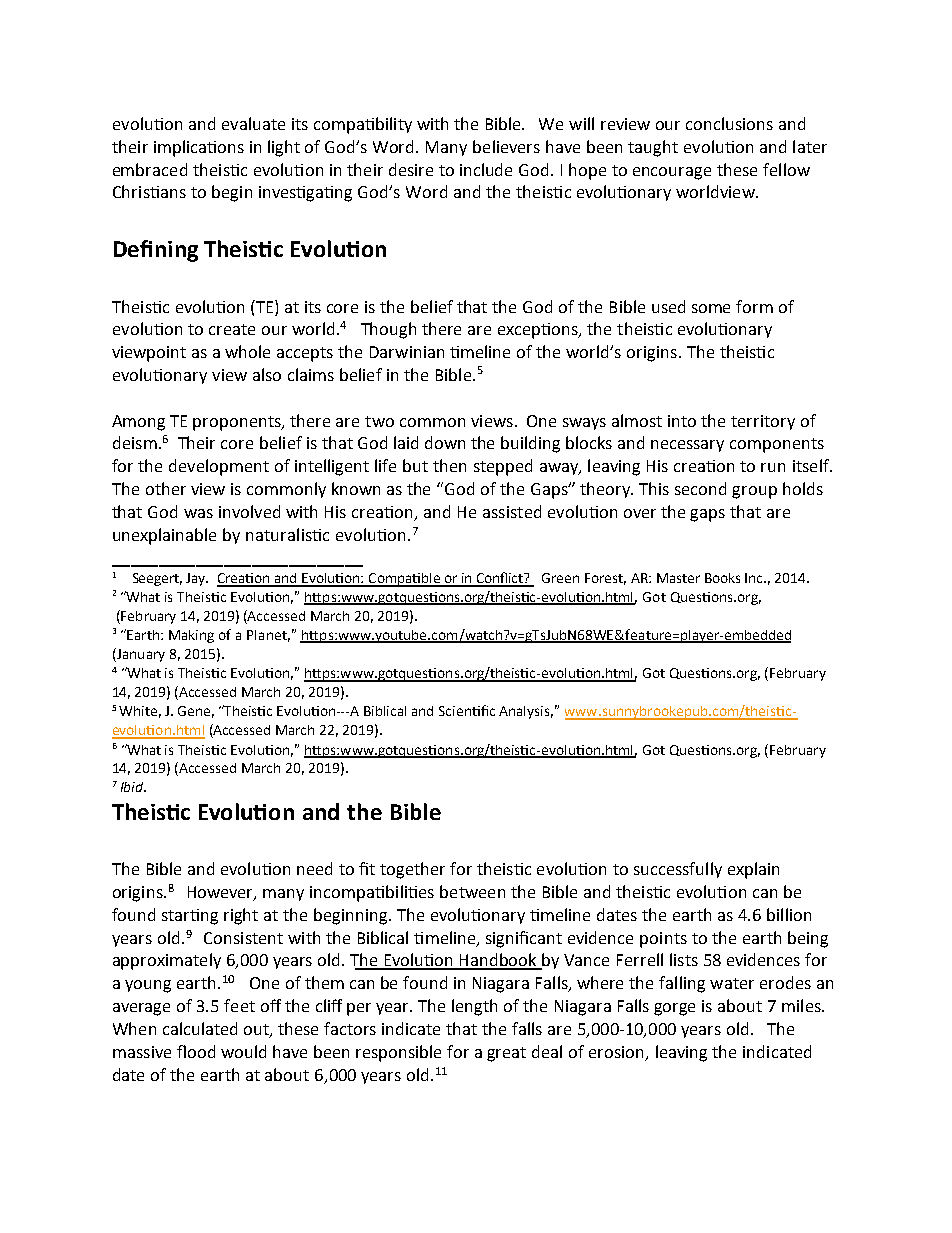 This screenshot has width=952, height=1233. Describe the element at coordinates (560, 578) in the screenshot. I see `Green` at that location.
